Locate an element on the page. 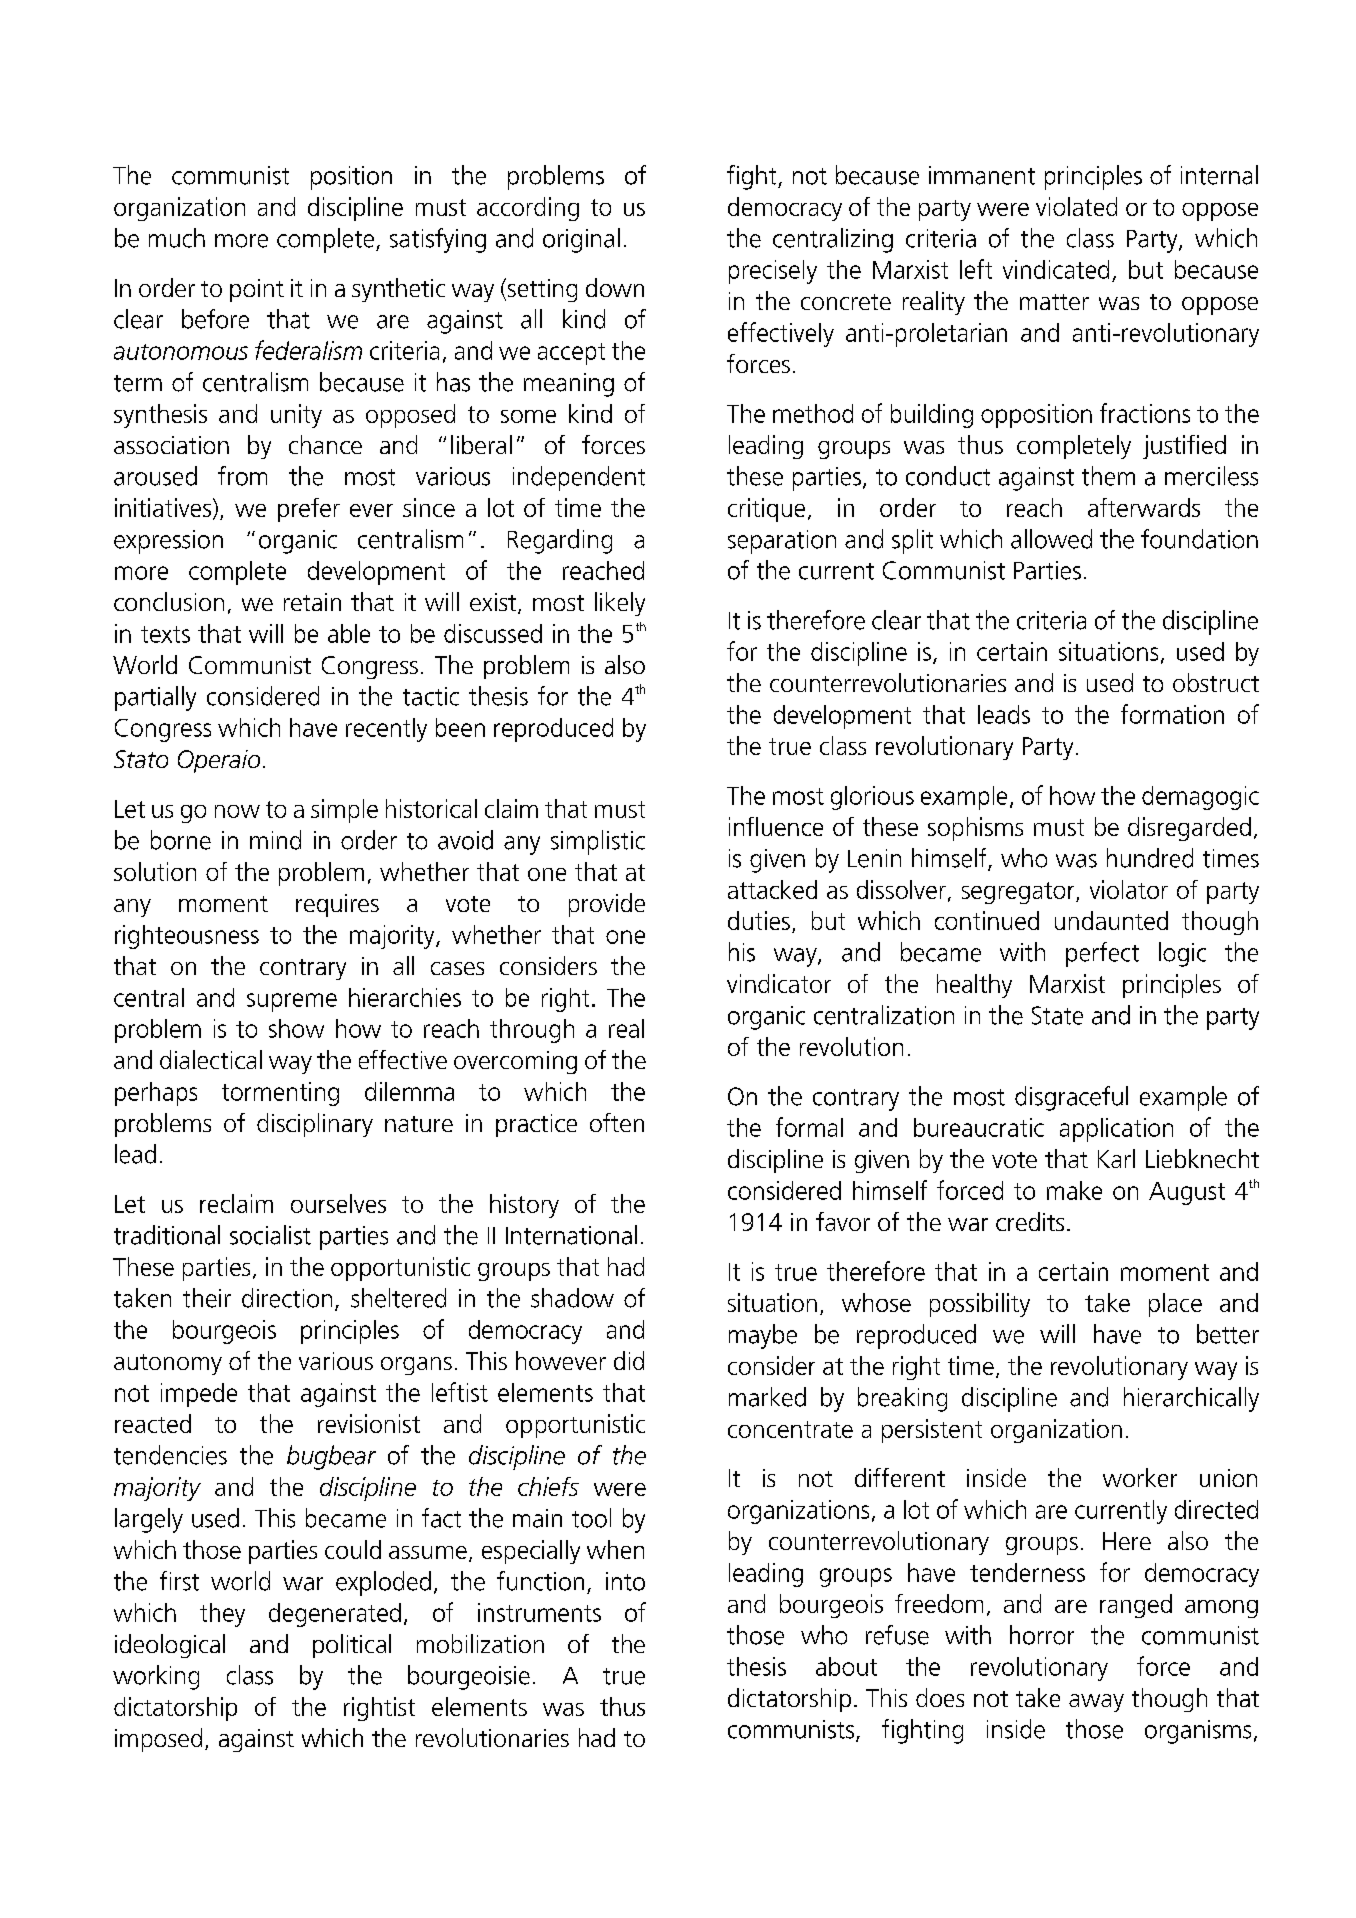 This document has height=1918, width=1356. violated is located at coordinates (1076, 206).
